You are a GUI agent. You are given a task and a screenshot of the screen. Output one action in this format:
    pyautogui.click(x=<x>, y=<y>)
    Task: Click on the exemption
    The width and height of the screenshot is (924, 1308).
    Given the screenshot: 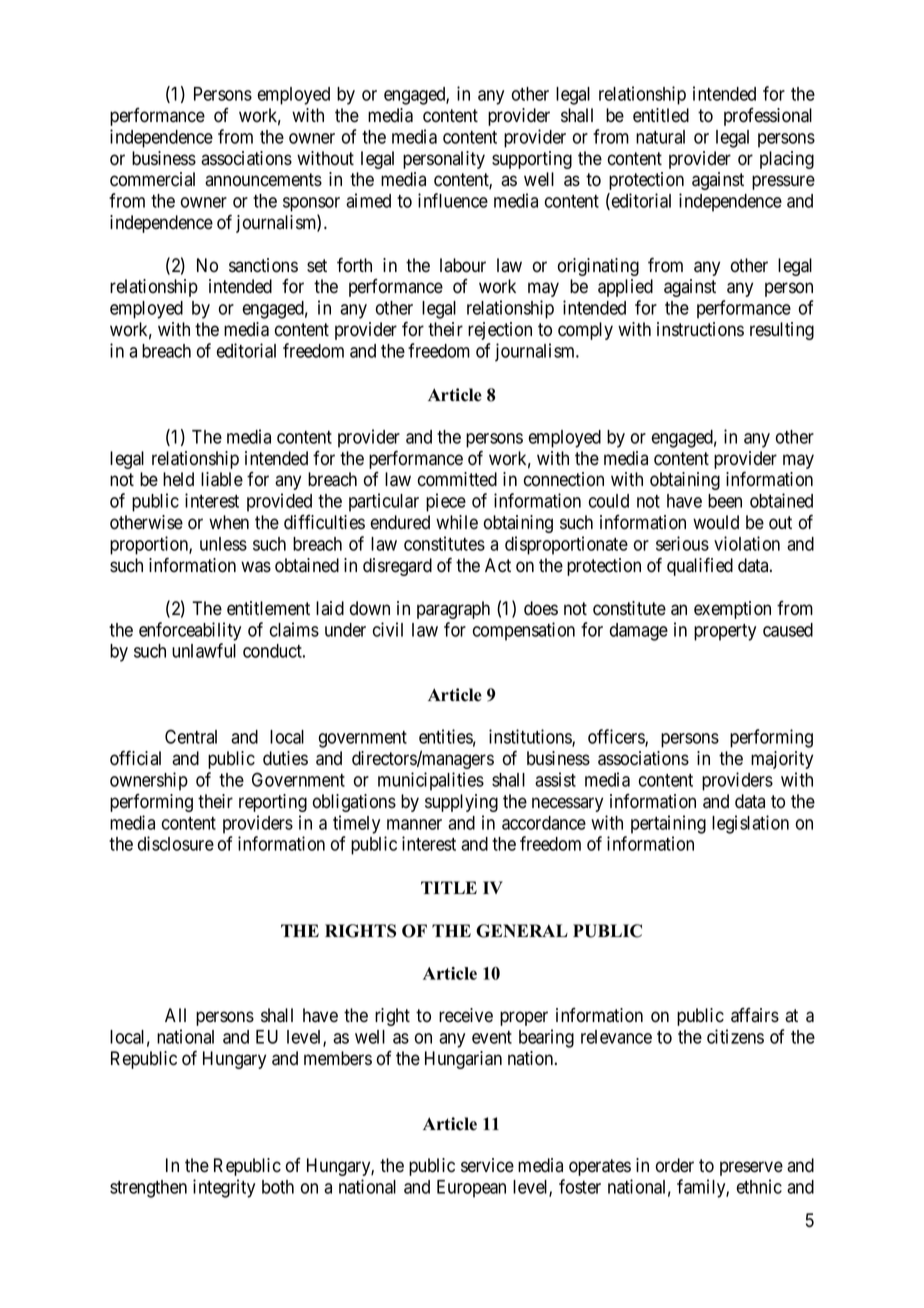 What is the action you would take?
    pyautogui.click(x=732, y=610)
